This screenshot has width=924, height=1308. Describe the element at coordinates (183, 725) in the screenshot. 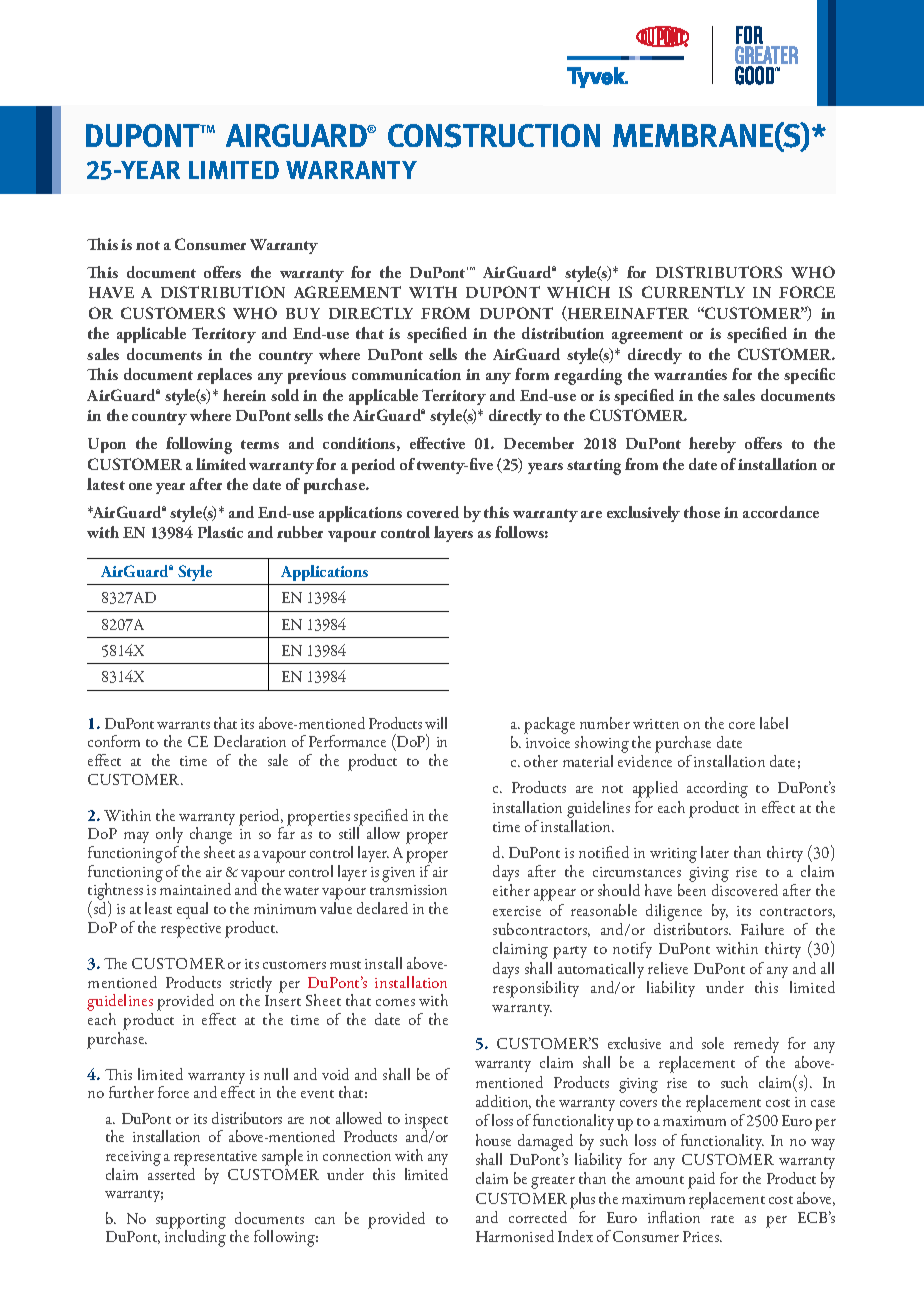

I see `warrants` at that location.
